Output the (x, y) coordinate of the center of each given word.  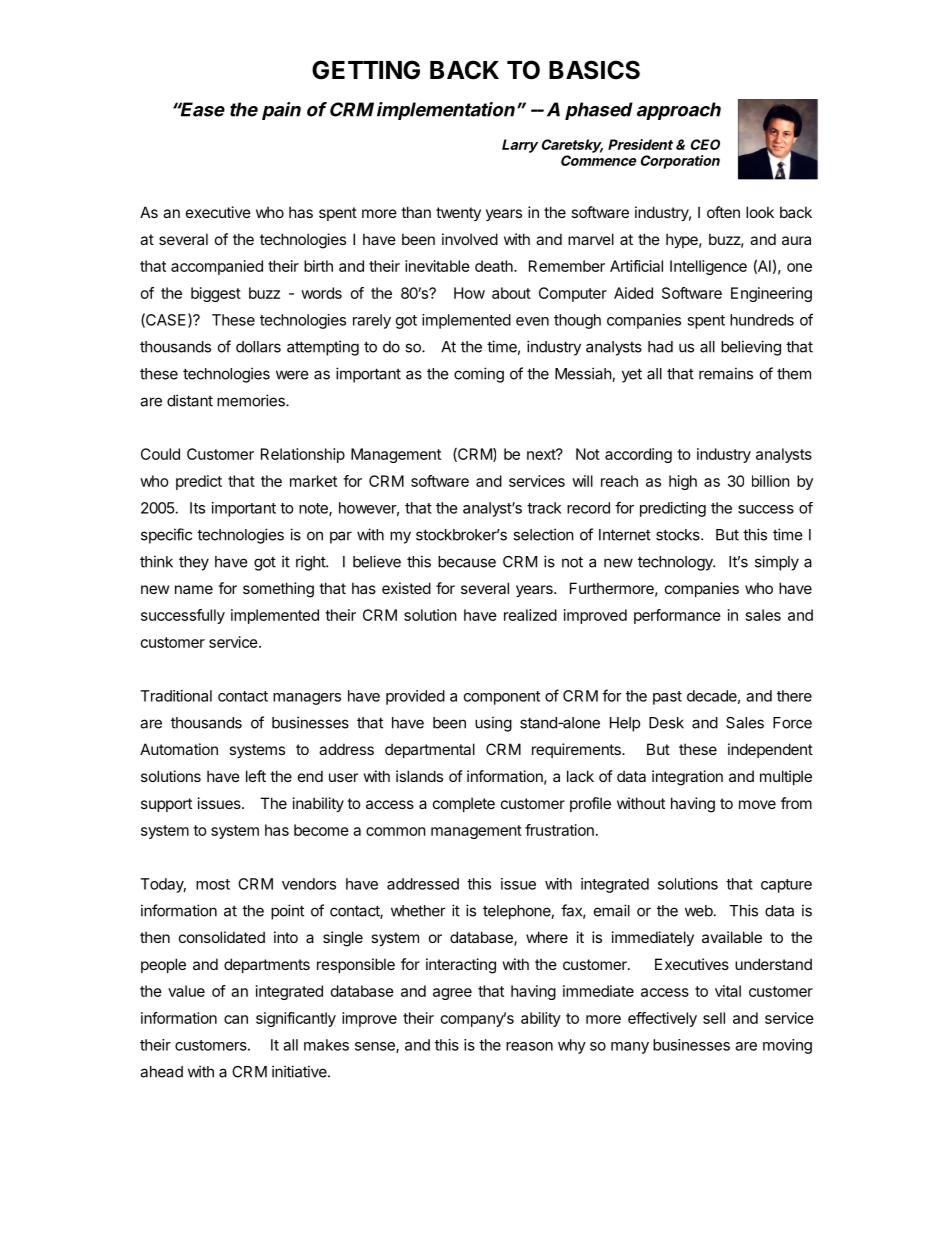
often (723, 212)
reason (529, 1046)
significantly (296, 1019)
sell (714, 1018)
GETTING (366, 70)
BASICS (594, 70)
